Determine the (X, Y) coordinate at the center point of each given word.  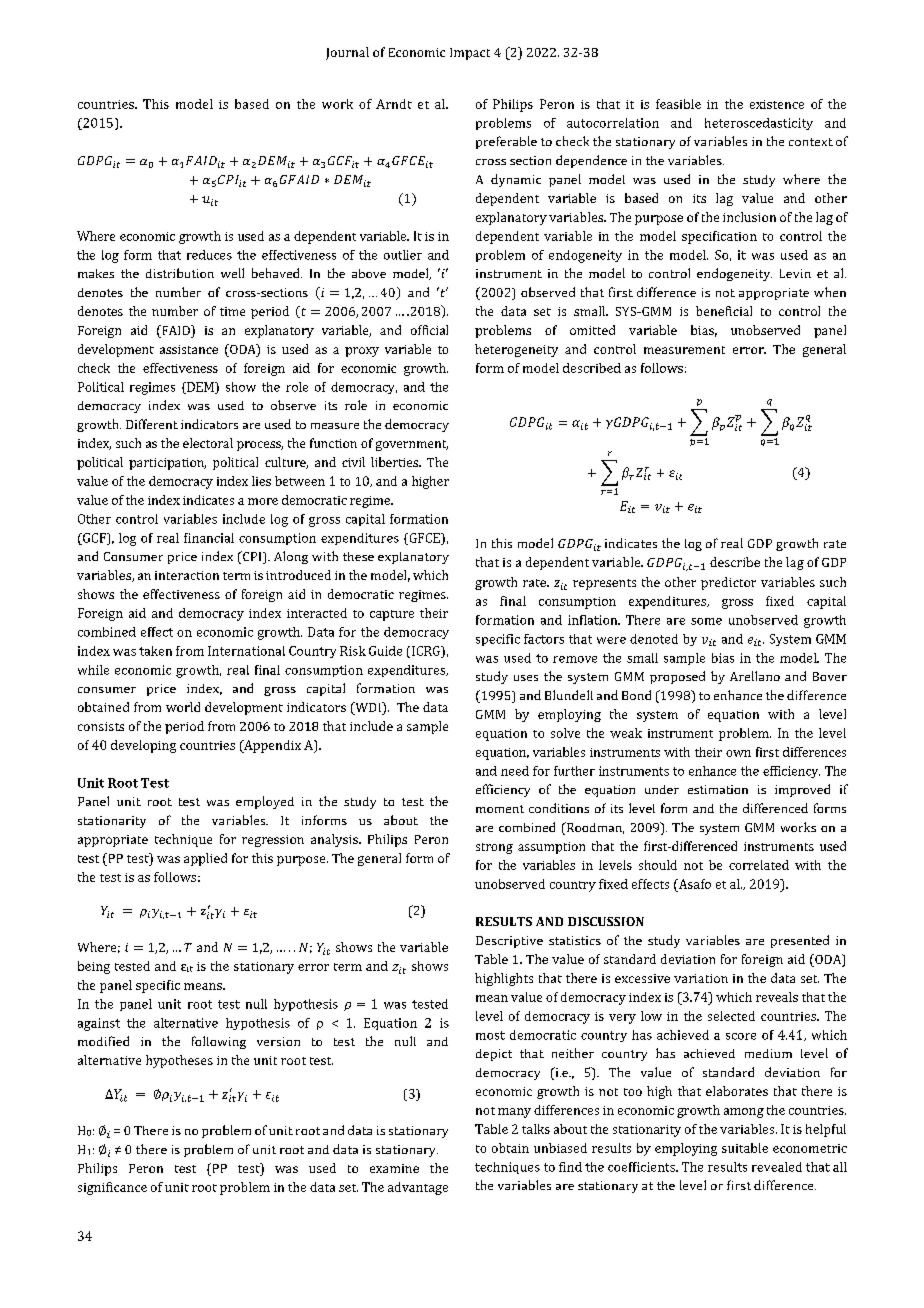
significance (112, 1188)
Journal (347, 53)
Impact (470, 54)
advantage (418, 1188)
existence (777, 104)
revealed (777, 1167)
